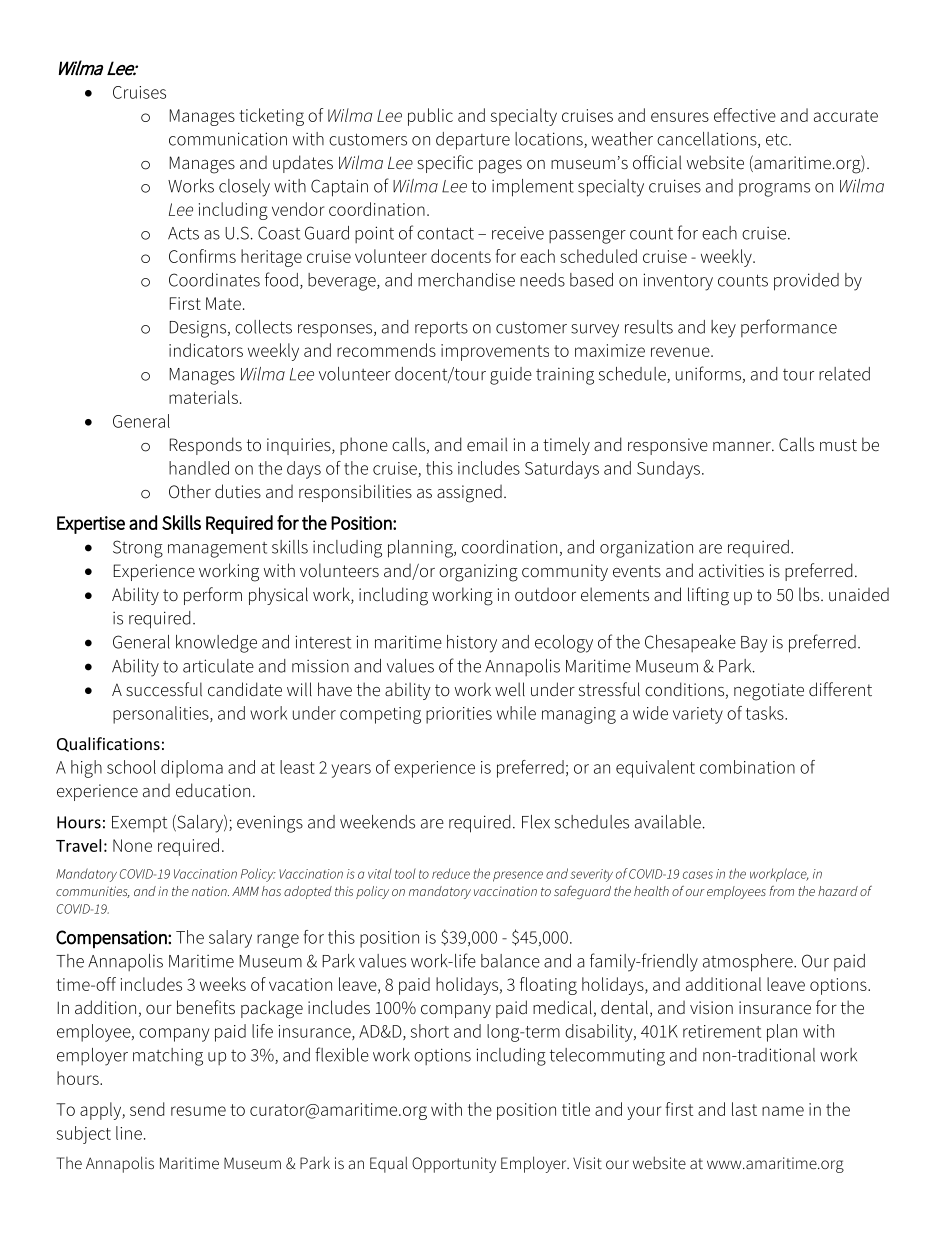  What do you see at coordinates (783, 1111) in the page?
I see `name` at bounding box center [783, 1111].
